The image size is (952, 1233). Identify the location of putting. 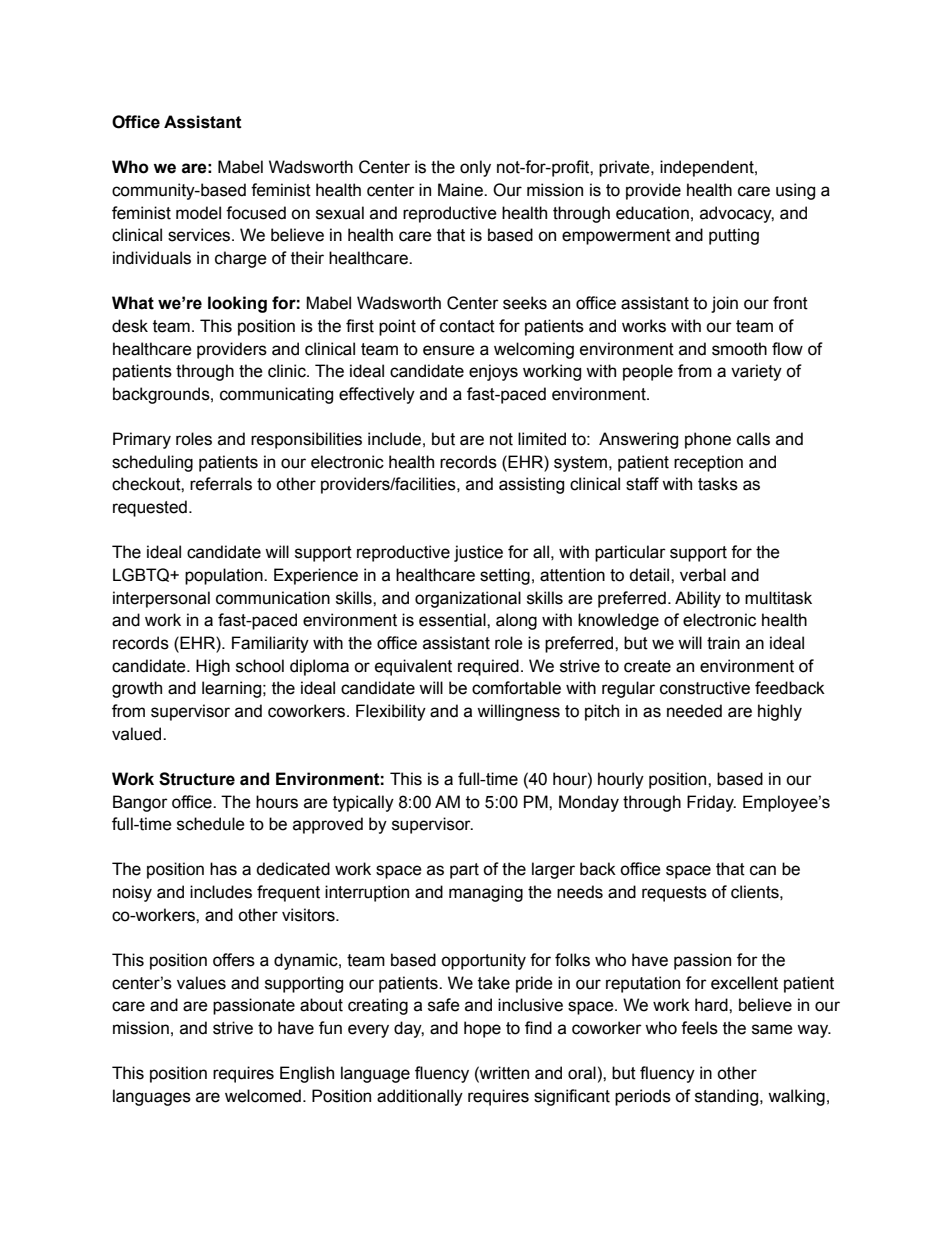
(734, 236).
